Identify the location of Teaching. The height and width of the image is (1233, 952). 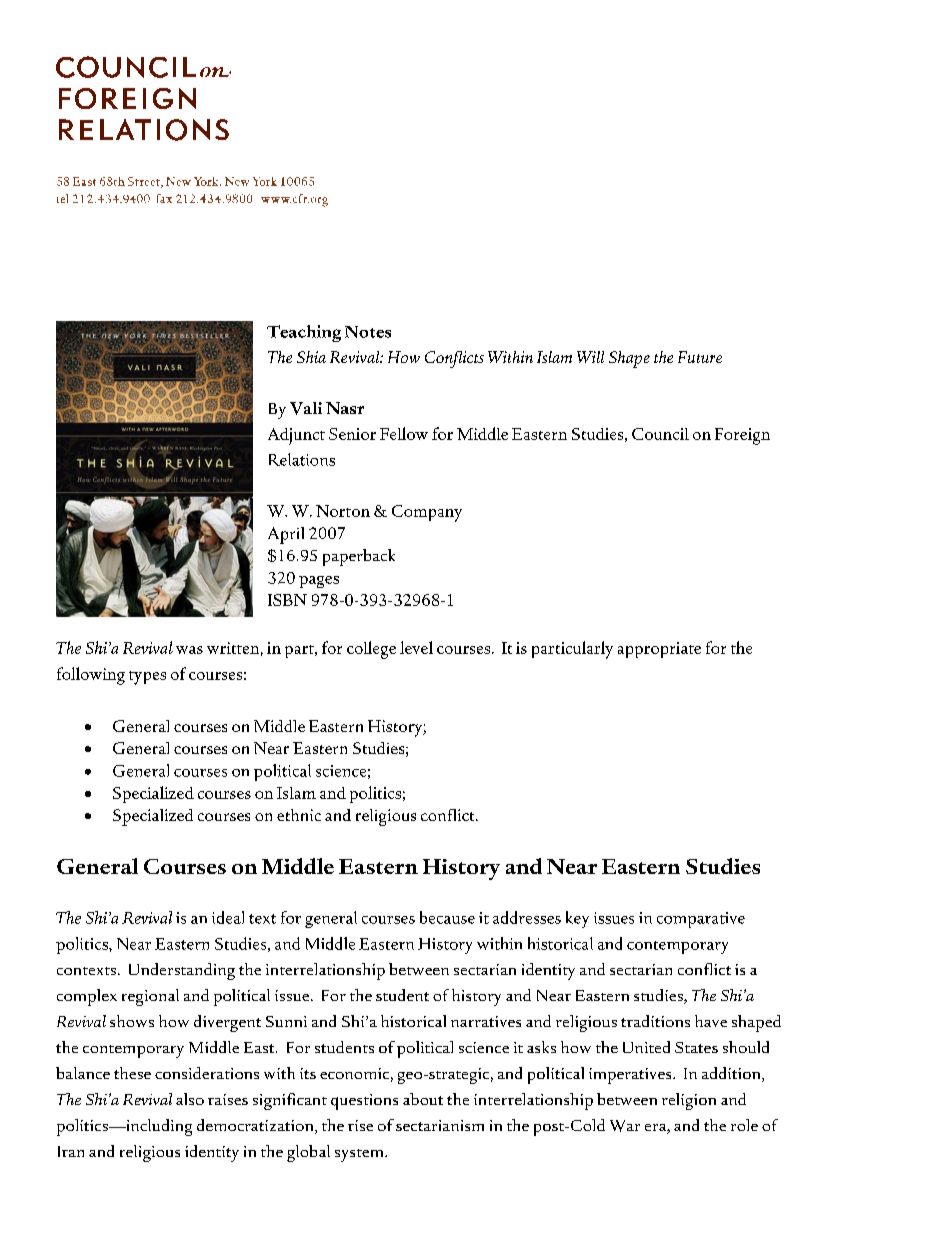
(304, 333).
